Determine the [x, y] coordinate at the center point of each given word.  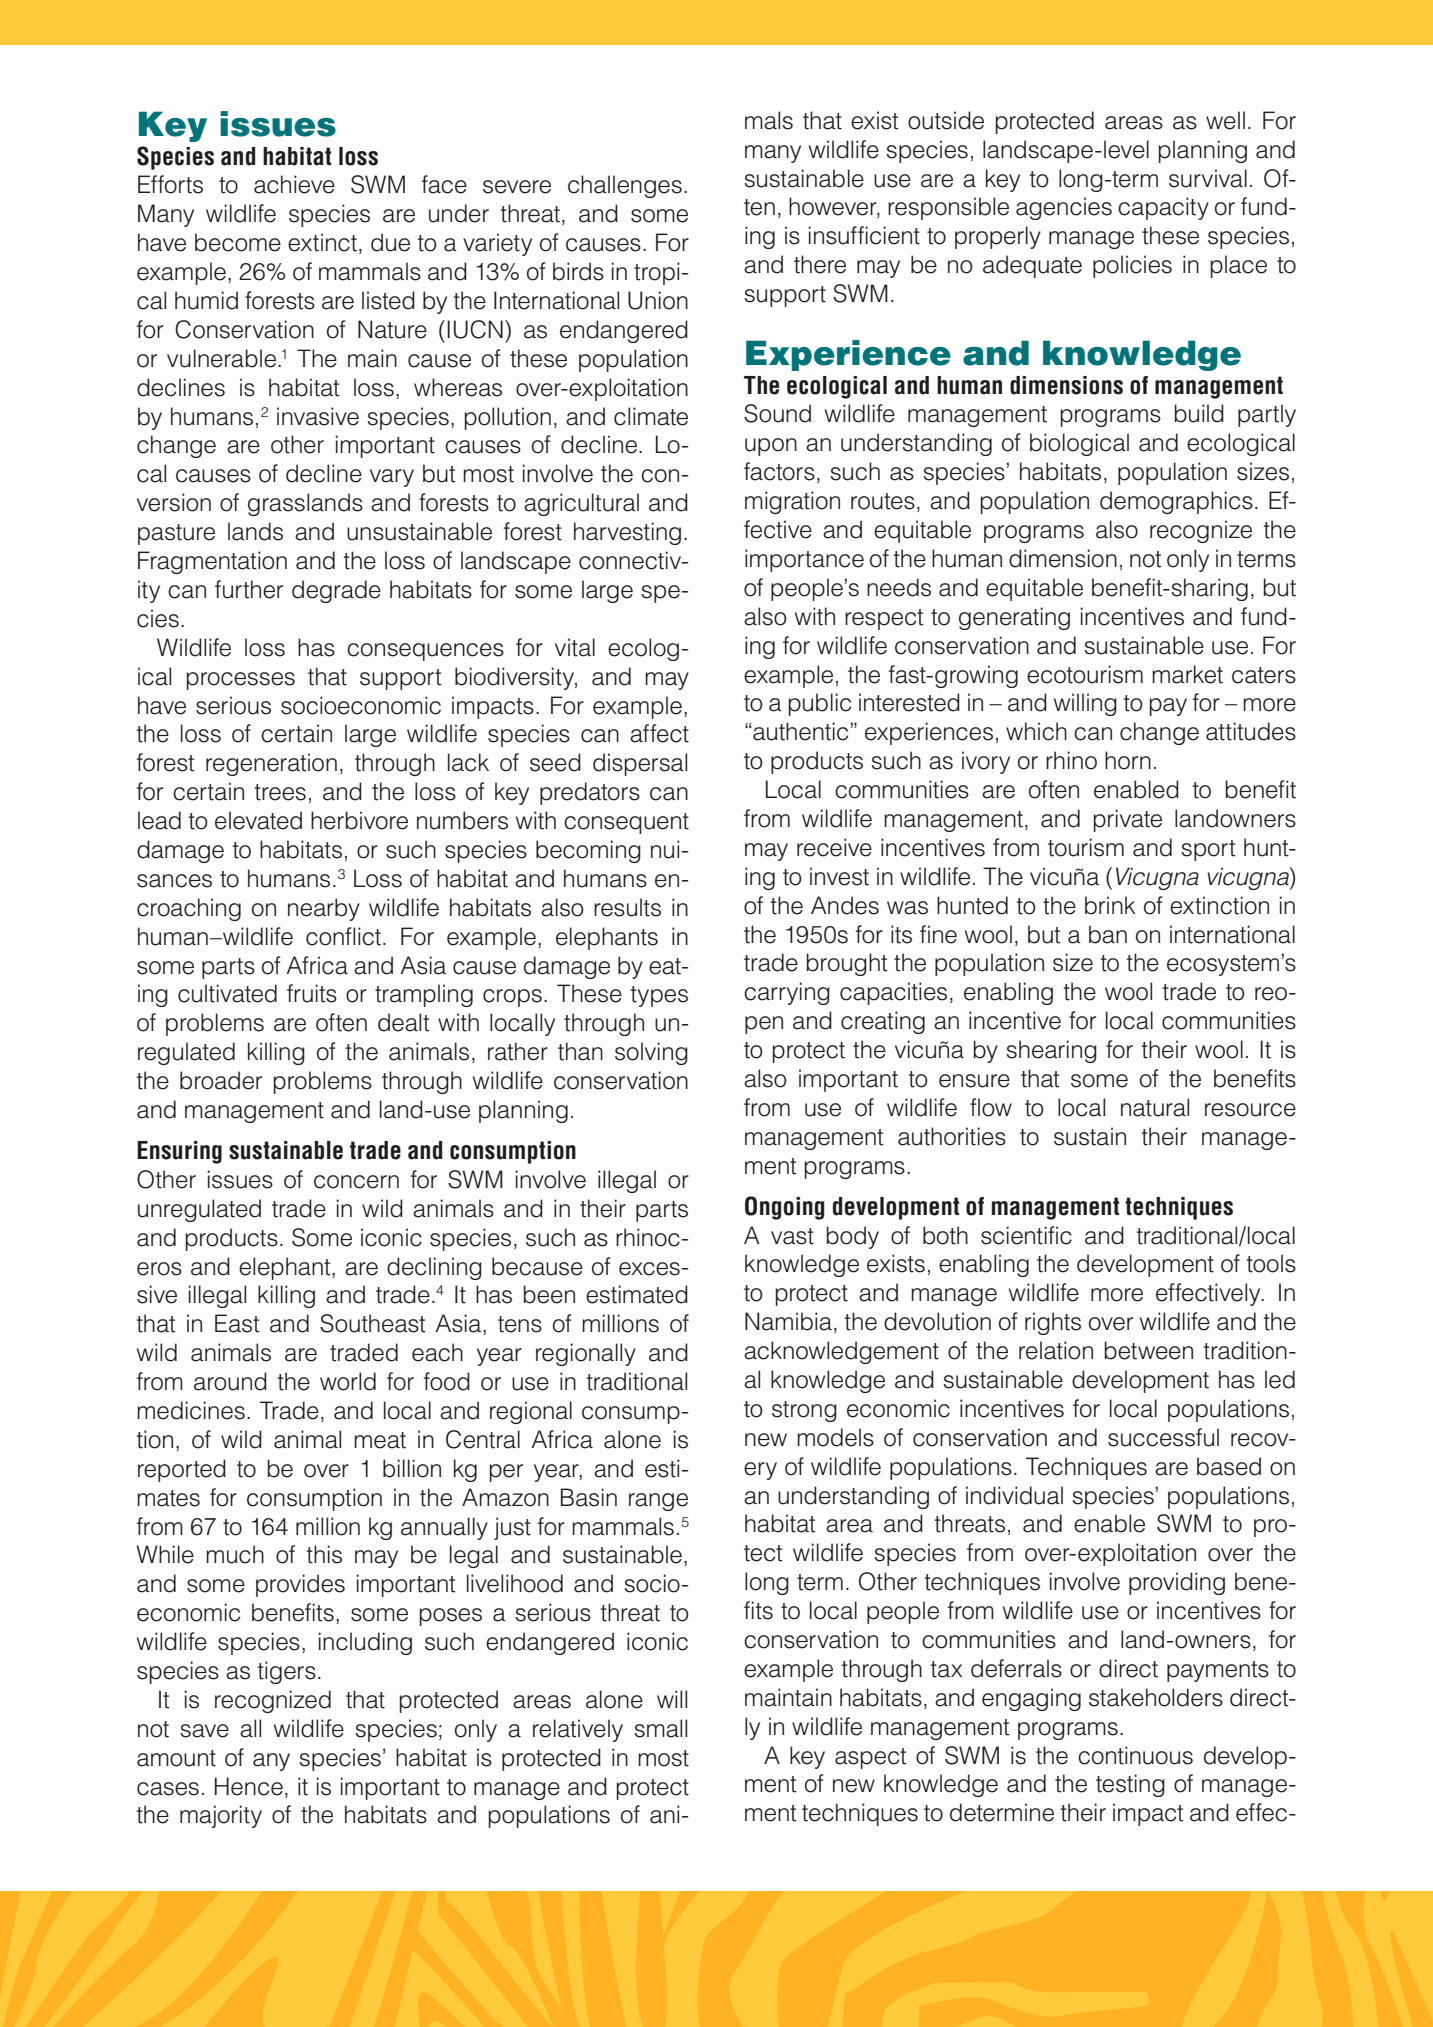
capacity [1163, 208]
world [348, 1381]
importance [804, 560]
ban [1108, 934]
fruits [312, 993]
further [249, 589]
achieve [294, 184]
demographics [1176, 502]
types [659, 996]
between [1148, 1350]
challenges [625, 186]
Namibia [788, 1321]
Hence [249, 1786]
